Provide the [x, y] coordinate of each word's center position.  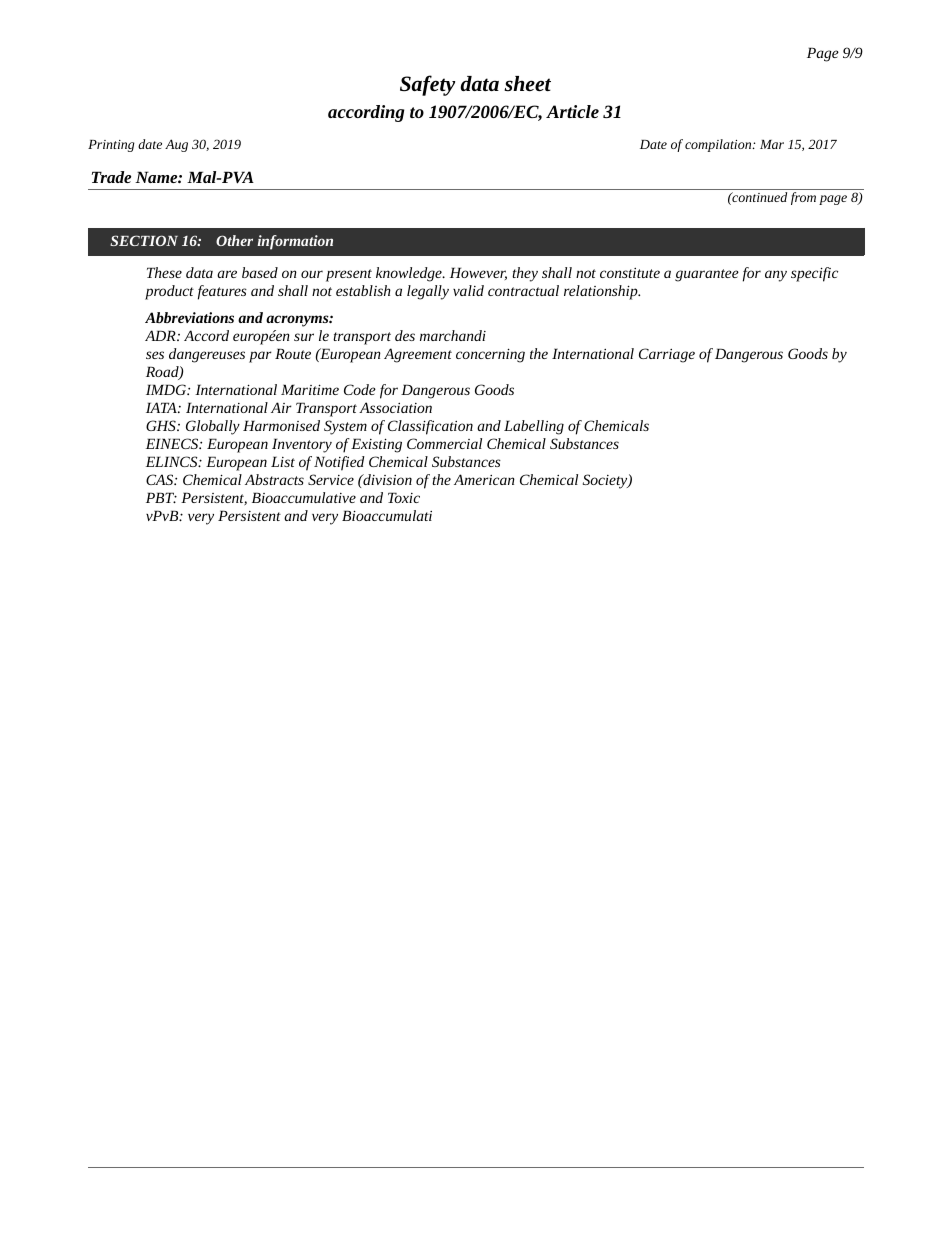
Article [572, 111]
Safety [427, 85]
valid [468, 290]
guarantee [707, 275]
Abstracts [274, 479]
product [169, 292]
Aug [176, 145]
